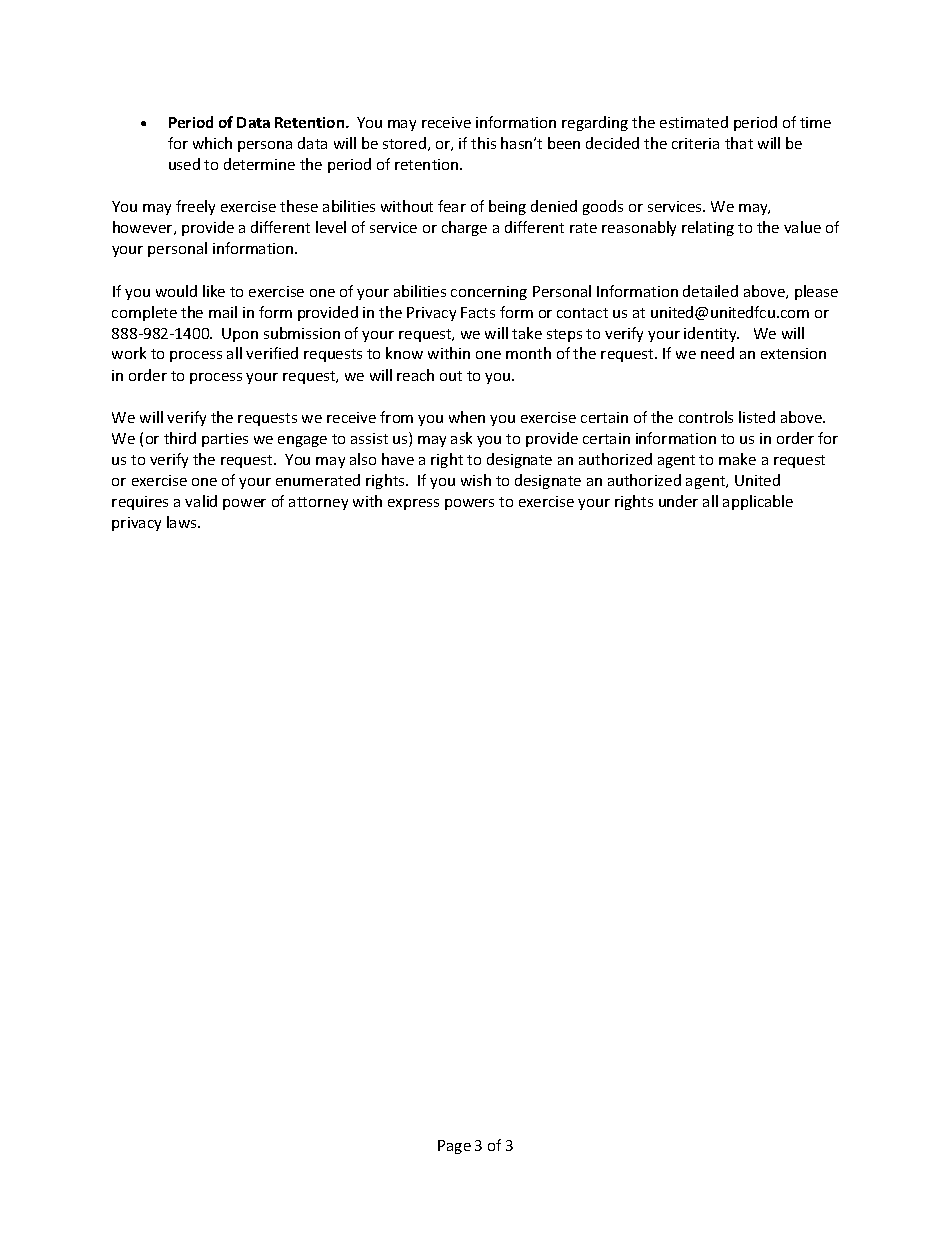  Describe the element at coordinates (183, 522) in the image. I see `laws` at that location.
